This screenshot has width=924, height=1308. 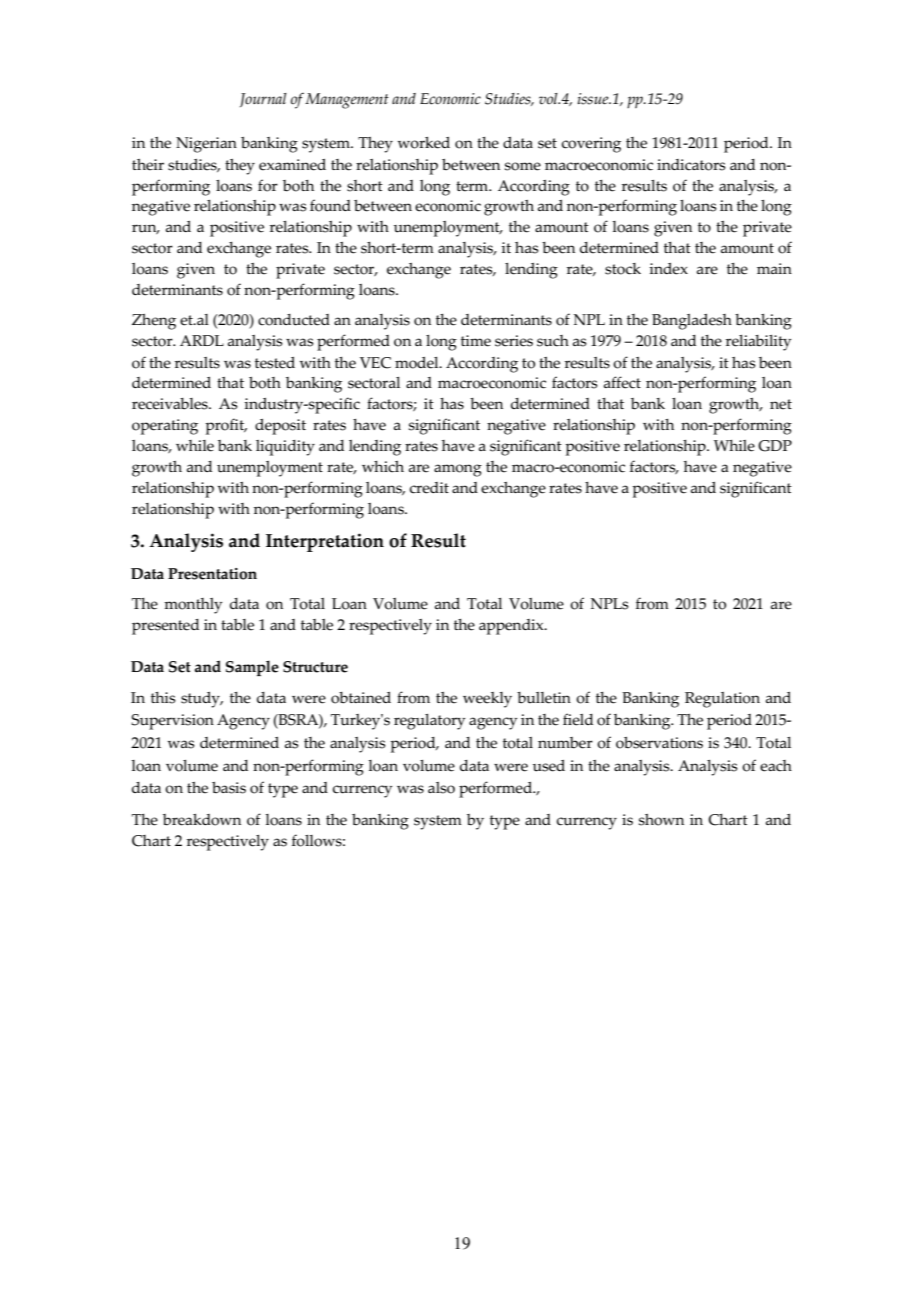 I want to click on Presentation, so click(x=212, y=574).
